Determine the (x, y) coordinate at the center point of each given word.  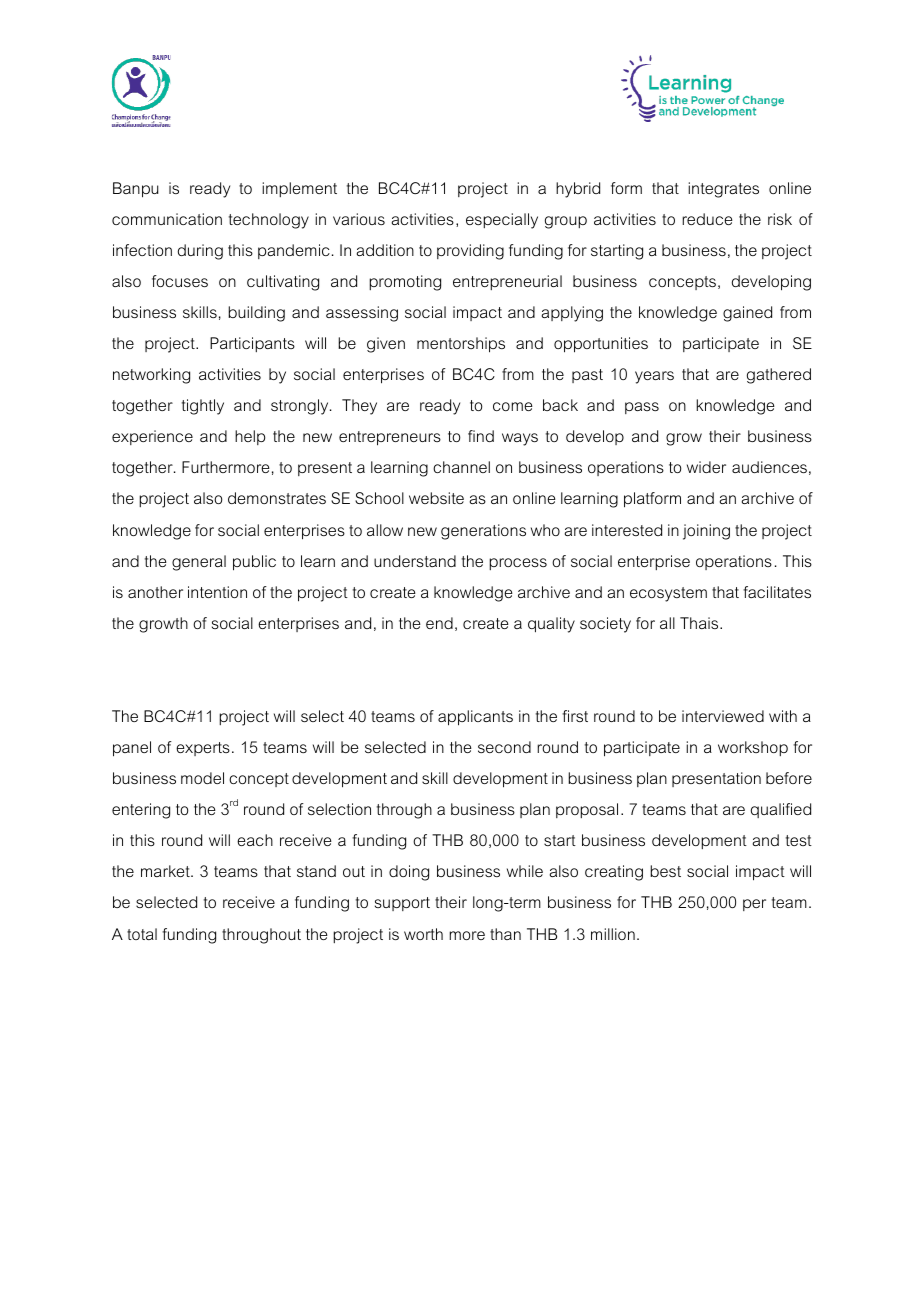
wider (706, 467)
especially (502, 221)
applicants (475, 718)
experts (203, 749)
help (250, 437)
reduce (707, 219)
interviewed (723, 716)
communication (167, 219)
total (142, 934)
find (481, 436)
